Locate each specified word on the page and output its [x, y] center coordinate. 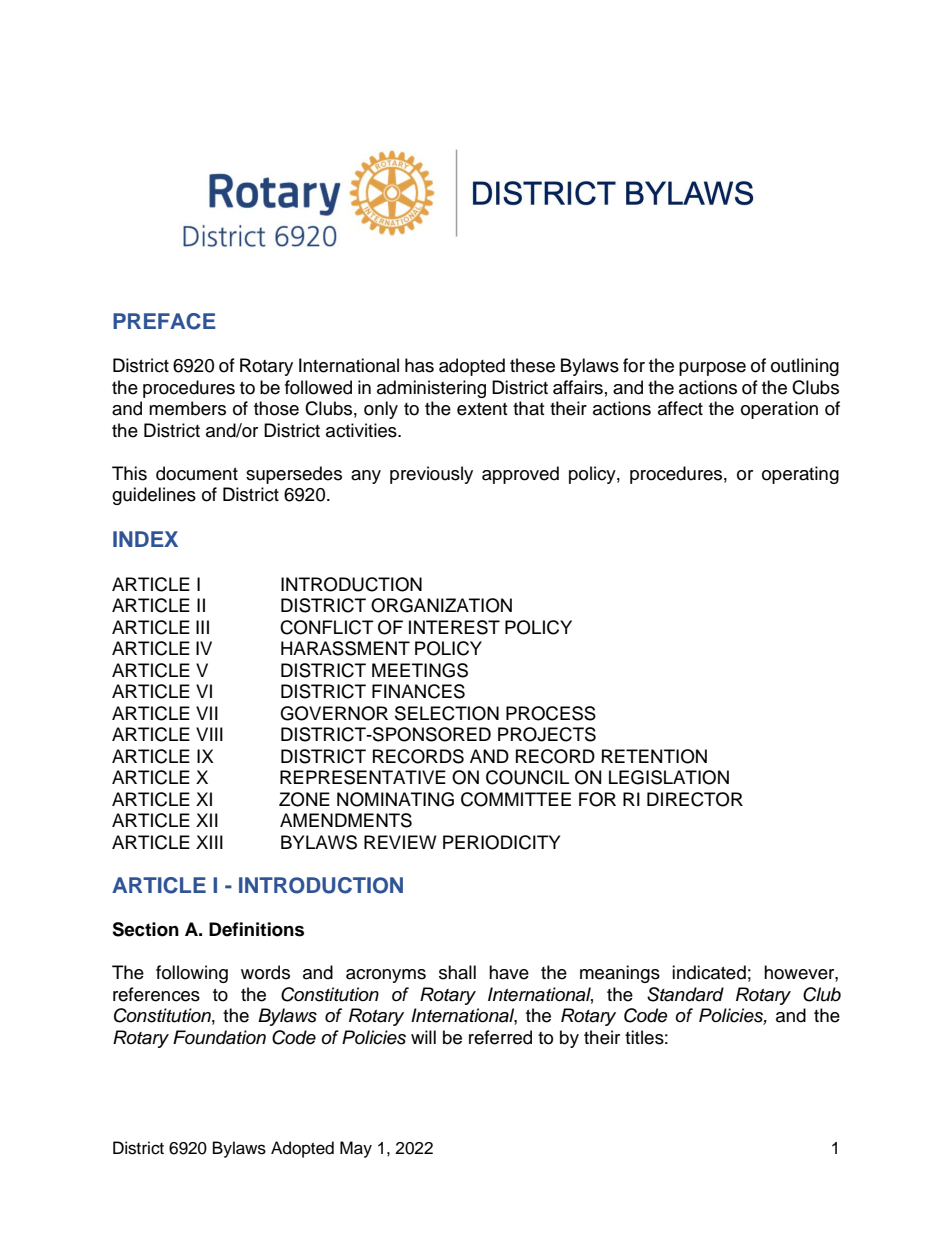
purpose [712, 369]
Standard [685, 994]
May [356, 1149]
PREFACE [164, 321]
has [419, 365]
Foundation [219, 1037]
